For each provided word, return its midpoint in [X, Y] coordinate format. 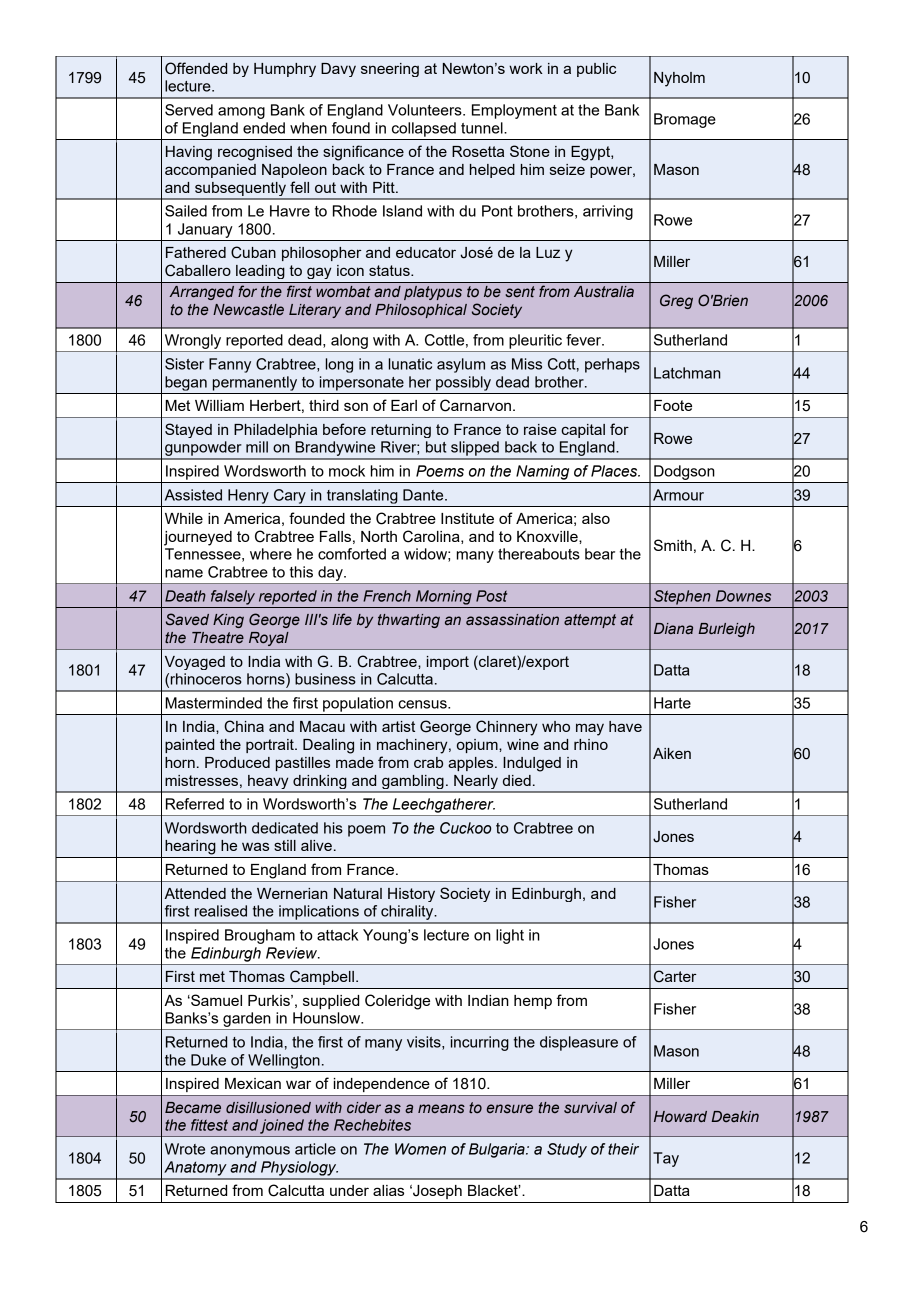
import [448, 663]
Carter [675, 976]
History [411, 895]
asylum [461, 365]
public [596, 70]
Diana [673, 628]
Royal [269, 639]
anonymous [250, 1152]
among [241, 113]
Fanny [230, 365]
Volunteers [426, 110]
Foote [673, 405]
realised [221, 911]
